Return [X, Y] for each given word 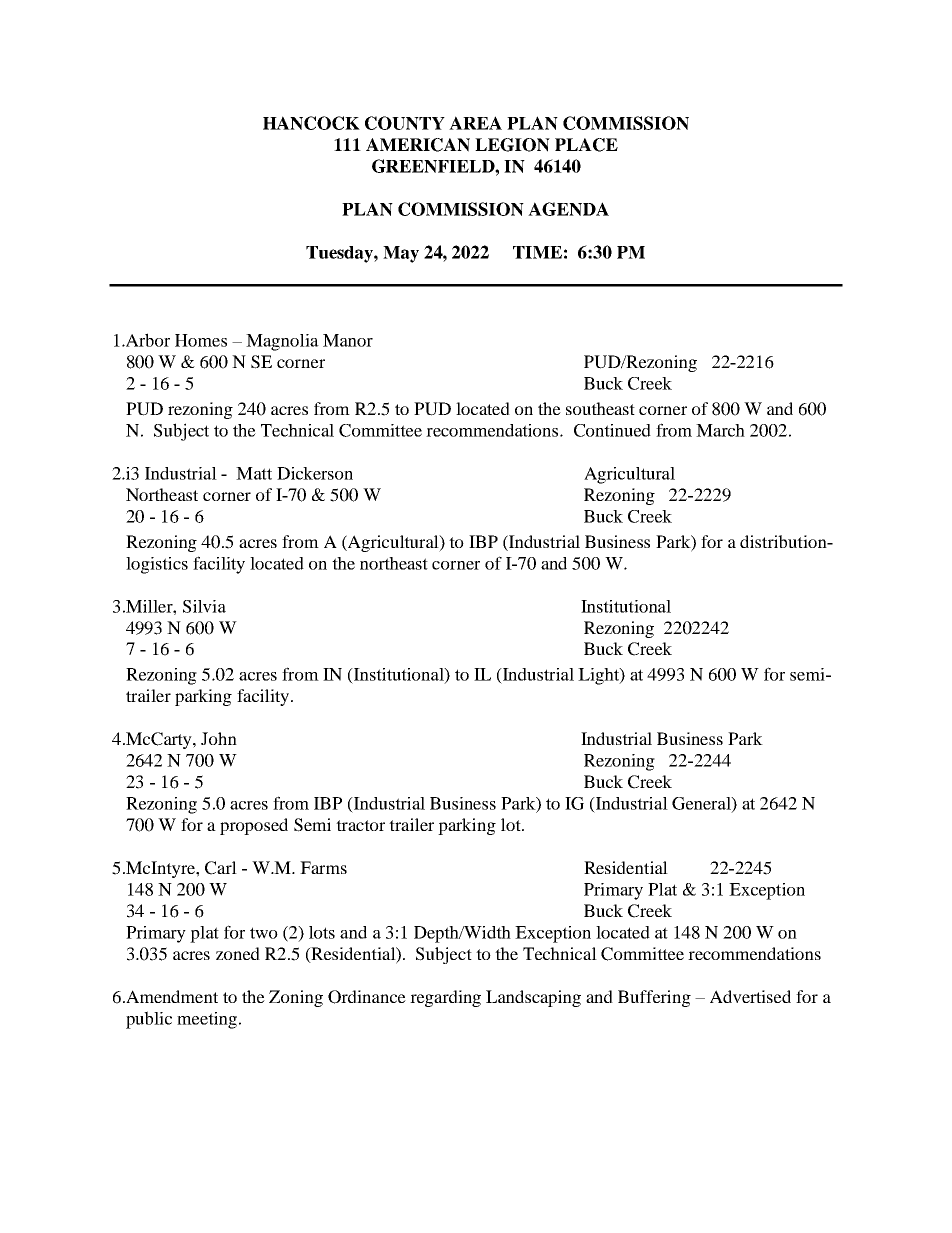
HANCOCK [311, 123]
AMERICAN [418, 145]
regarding [445, 998]
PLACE [586, 145]
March [720, 430]
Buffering [654, 998]
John [219, 738]
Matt [254, 473]
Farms [323, 867]
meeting [207, 1020]
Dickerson [315, 473]
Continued [612, 430]
